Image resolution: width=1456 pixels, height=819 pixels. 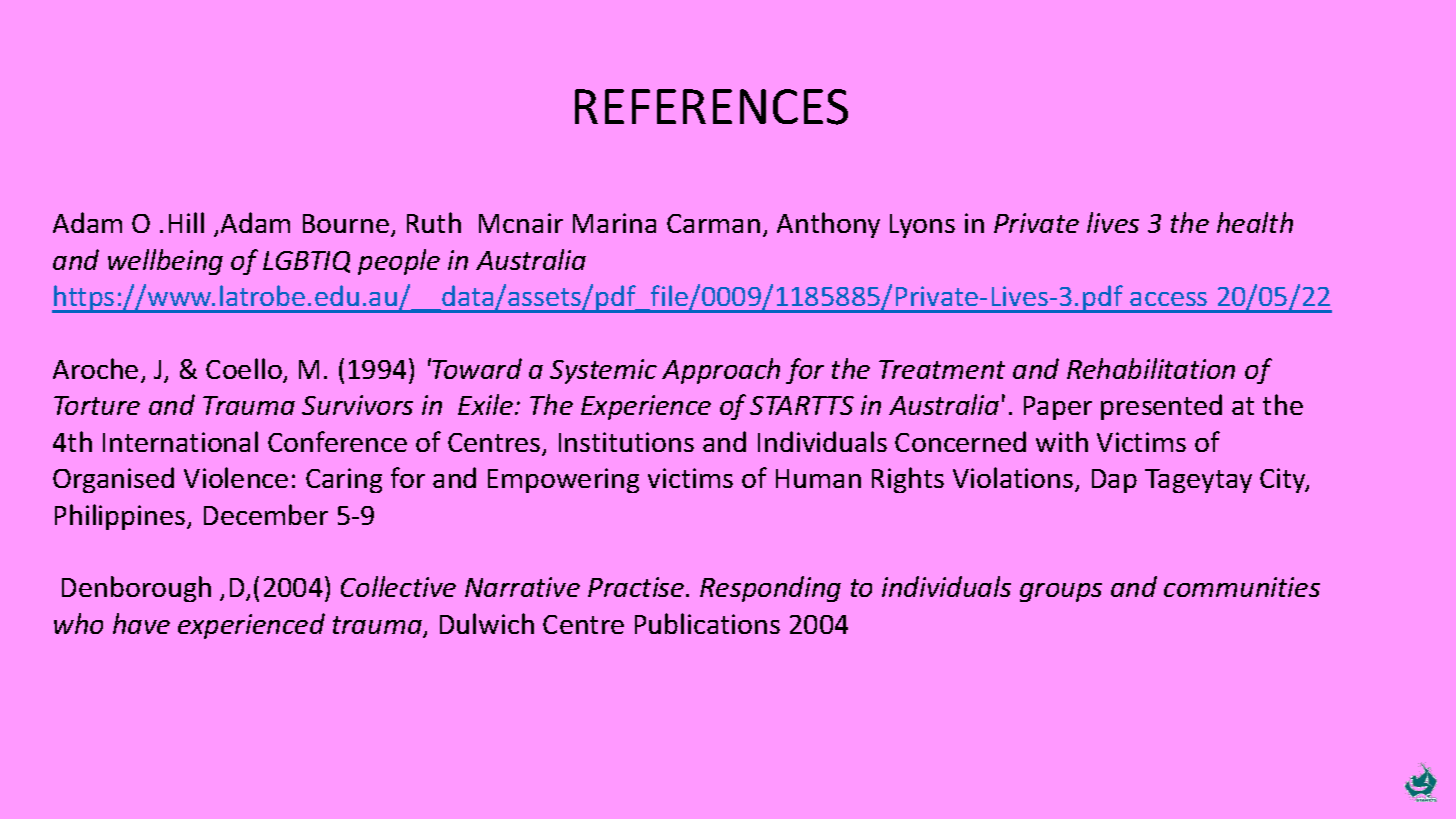 What do you see at coordinates (707, 623) in the screenshot?
I see `Publications` at bounding box center [707, 623].
